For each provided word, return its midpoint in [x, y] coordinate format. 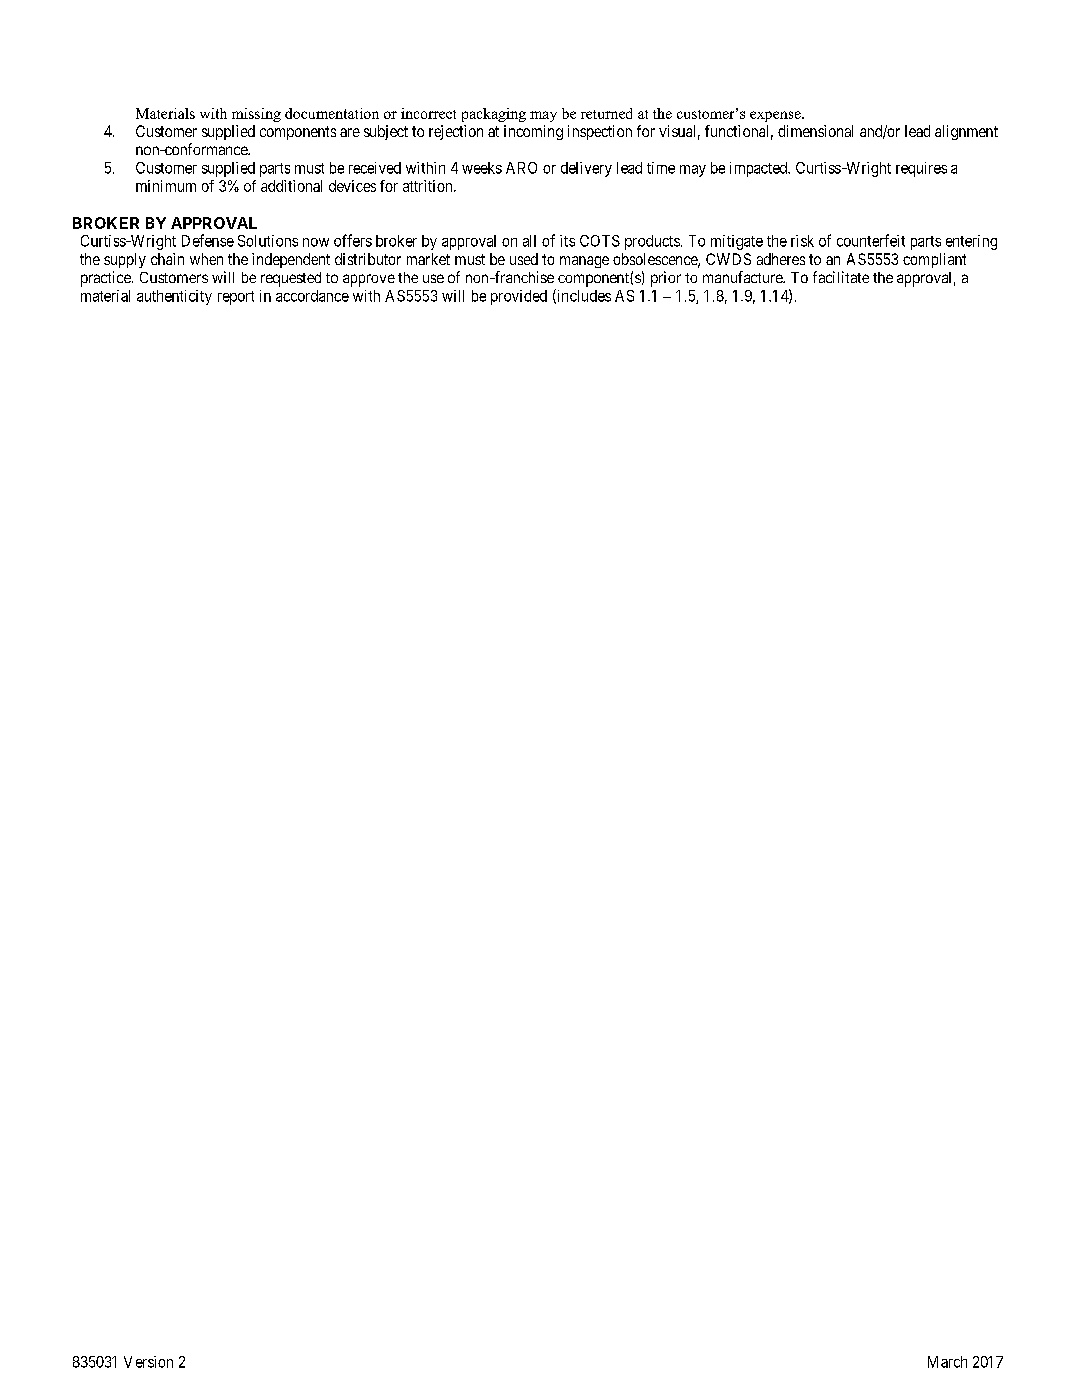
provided [519, 297]
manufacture [744, 277]
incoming [533, 132]
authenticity [174, 297]
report [236, 298]
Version [148, 1362]
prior [666, 279]
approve [369, 280]
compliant [934, 260]
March [947, 1362]
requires [921, 169]
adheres [781, 259]
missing [256, 115]
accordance [312, 296]
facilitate [841, 277]
